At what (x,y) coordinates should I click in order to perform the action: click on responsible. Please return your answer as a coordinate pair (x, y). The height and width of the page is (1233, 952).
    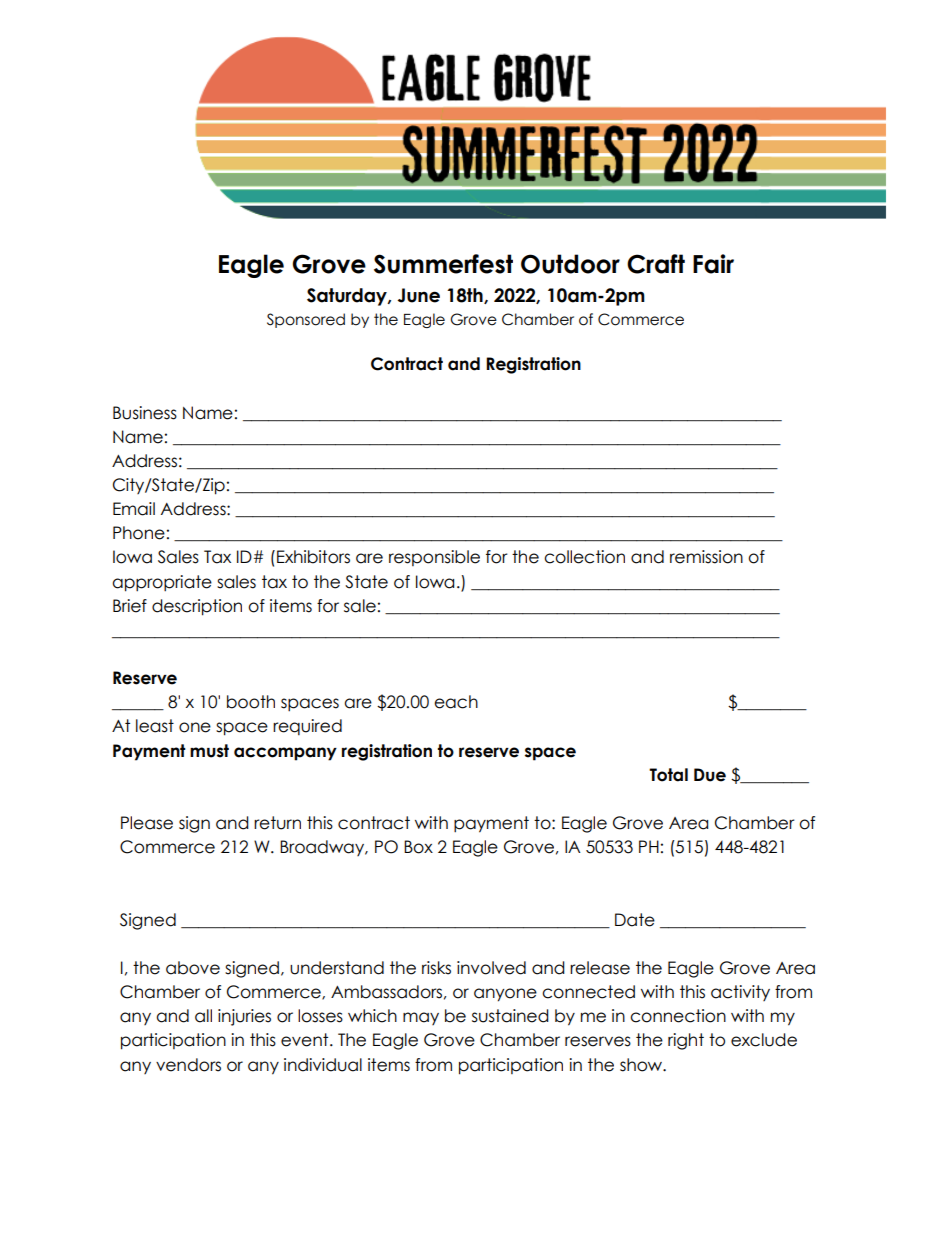
    Looking at the image, I should click on (434, 558).
